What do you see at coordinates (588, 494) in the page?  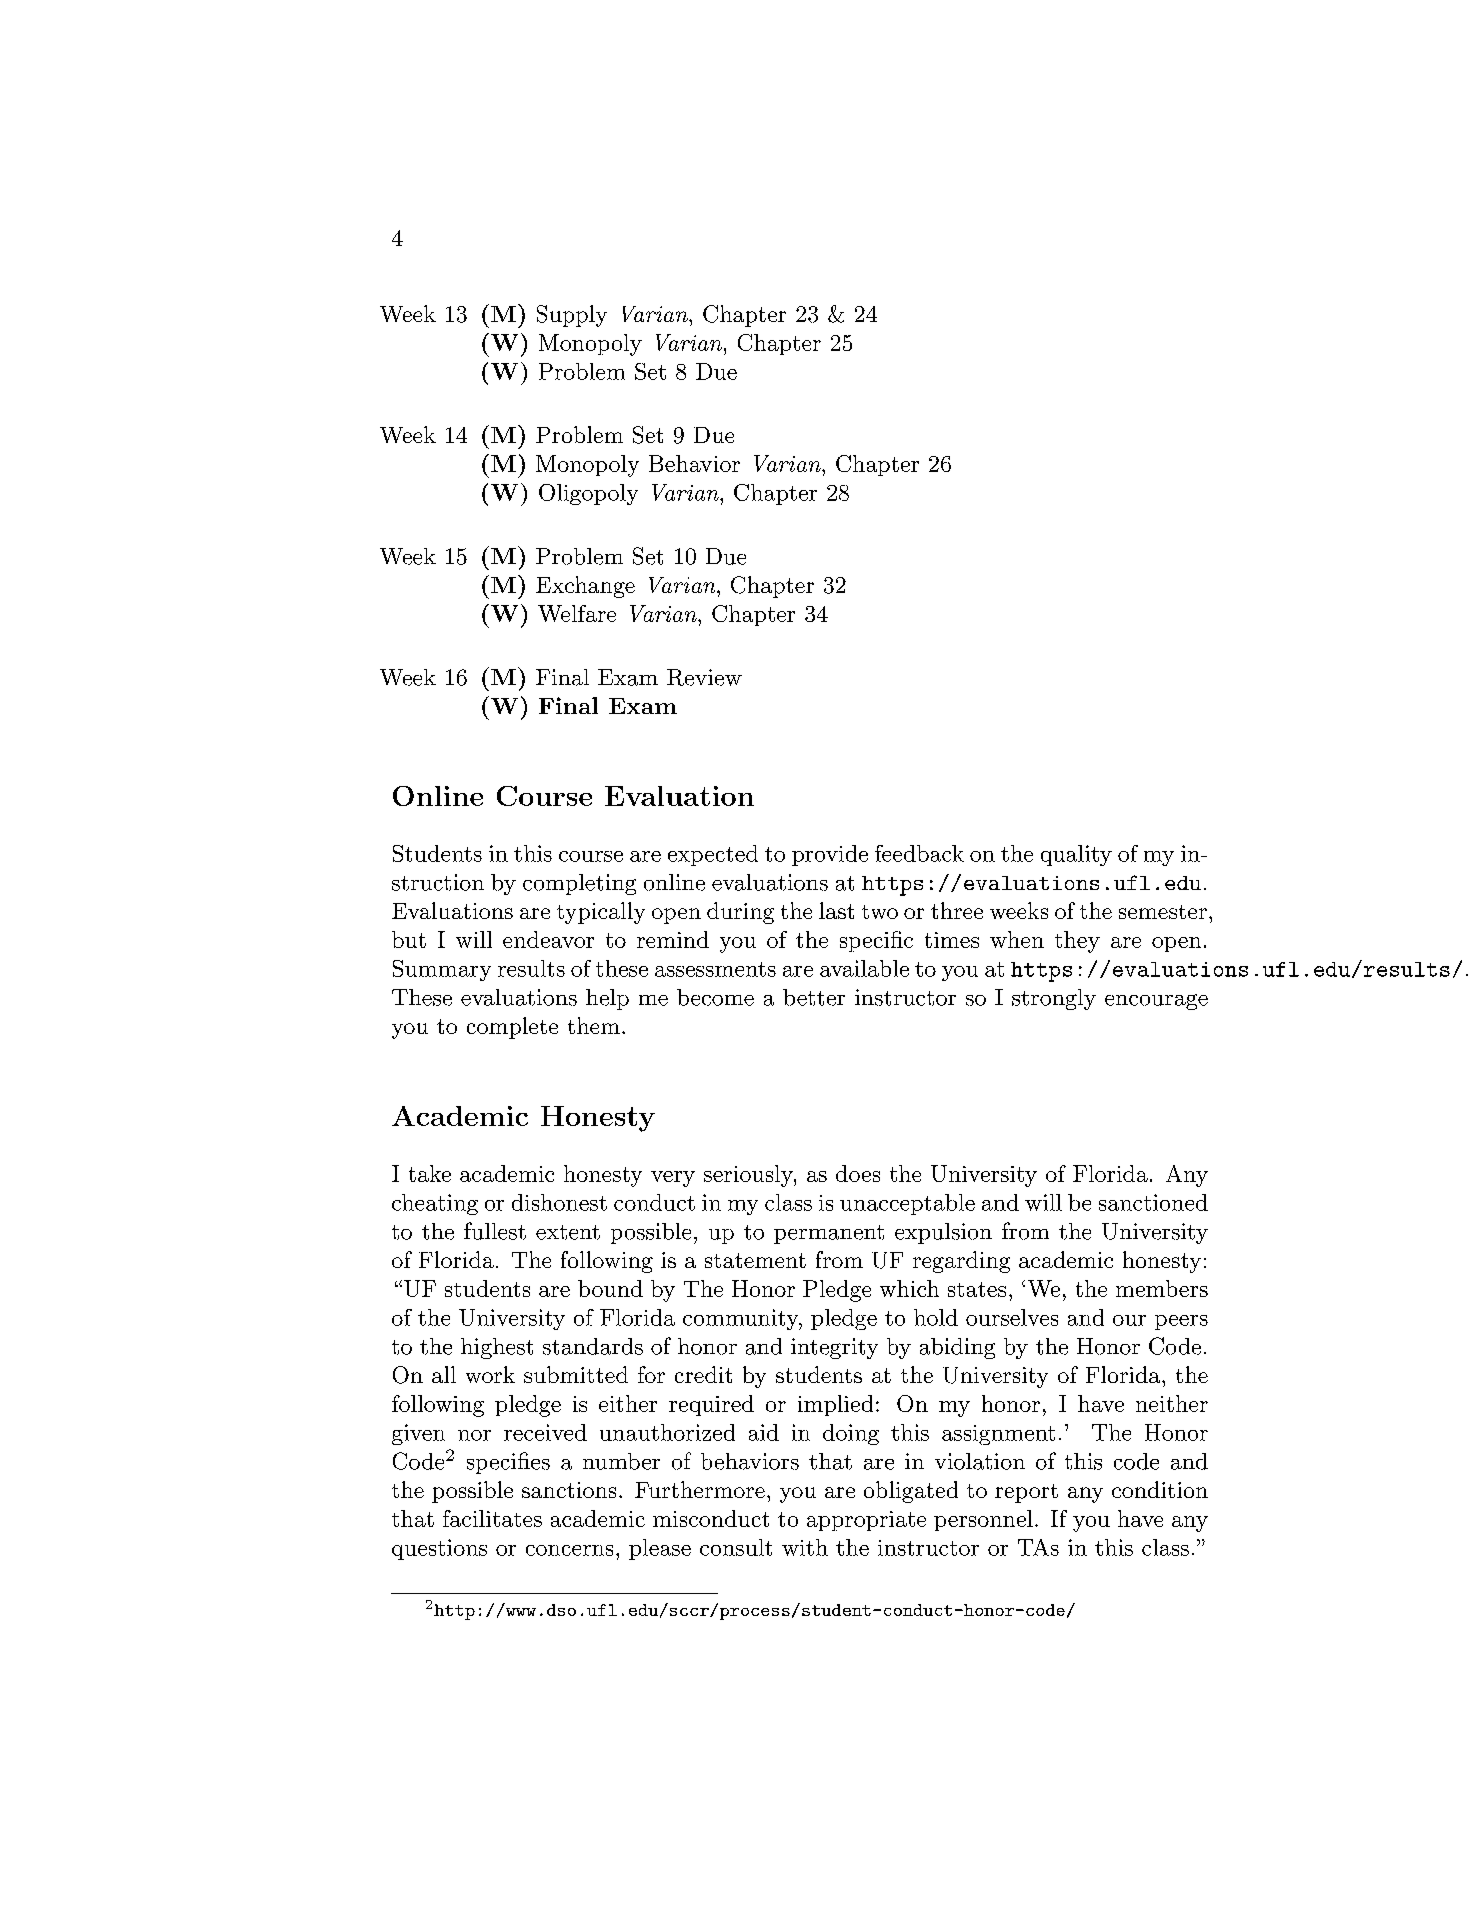 I see `Oligopoly` at bounding box center [588, 494].
